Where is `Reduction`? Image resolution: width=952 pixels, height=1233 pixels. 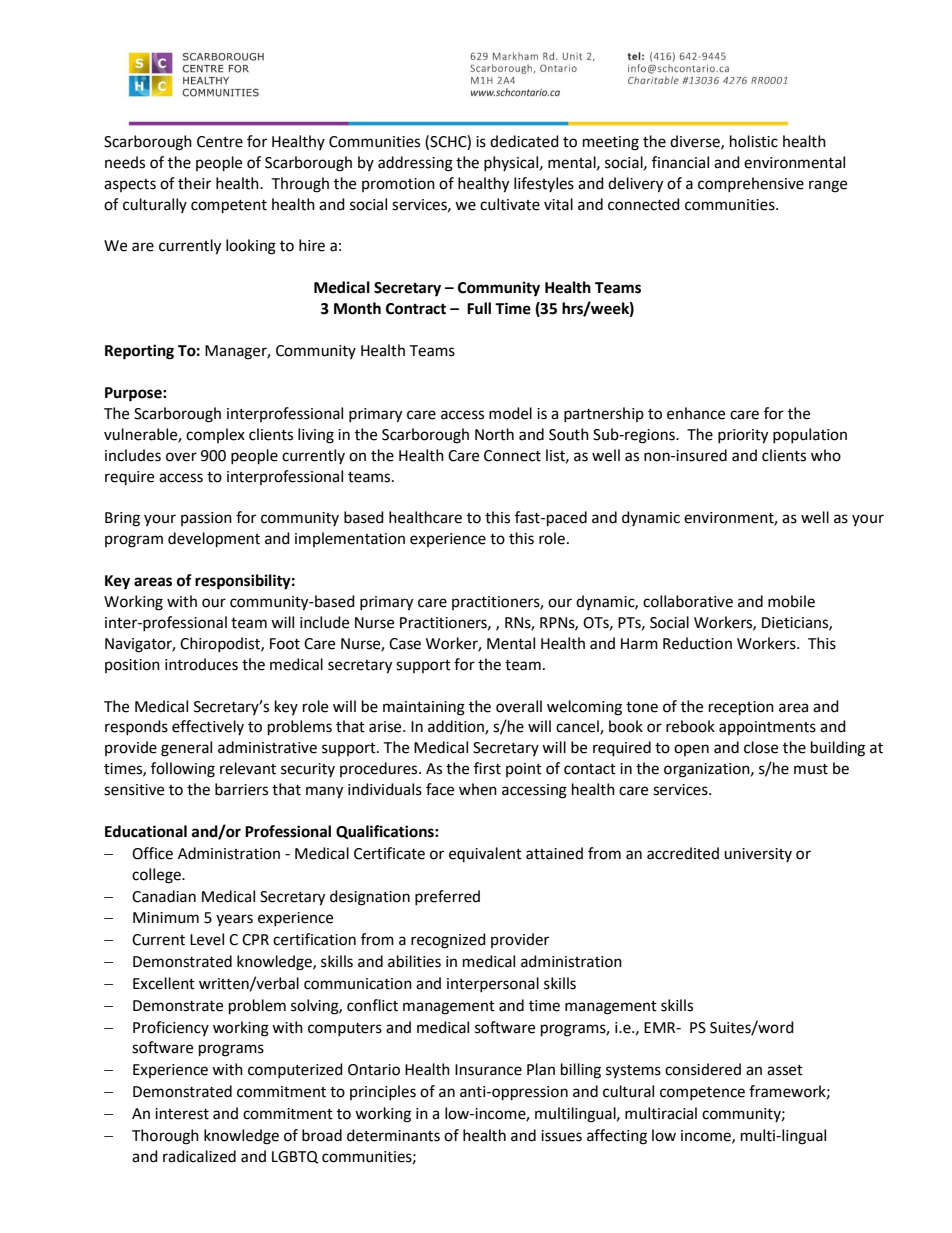
Reduction is located at coordinates (697, 643).
